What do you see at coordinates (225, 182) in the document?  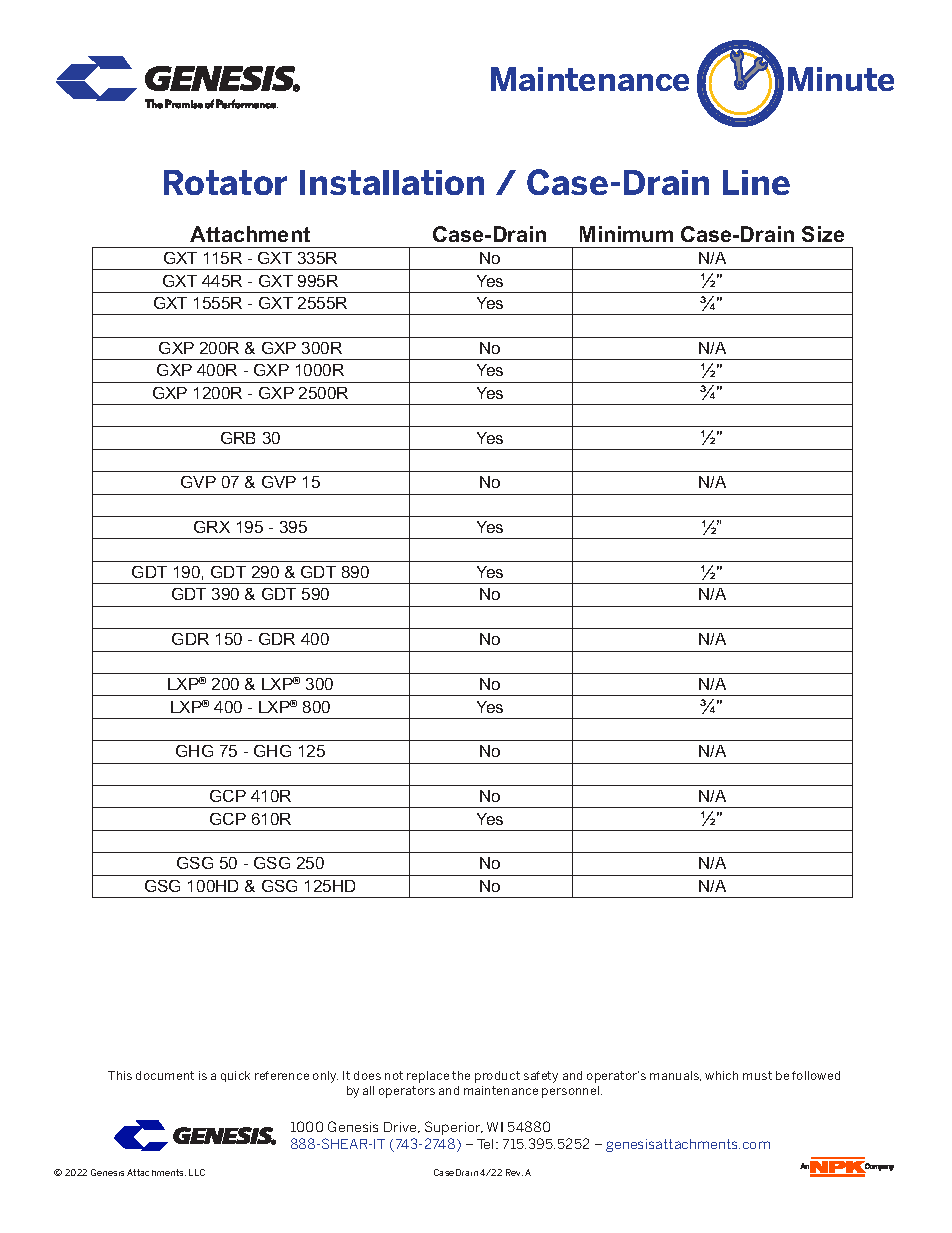 I see `Rotator` at bounding box center [225, 182].
